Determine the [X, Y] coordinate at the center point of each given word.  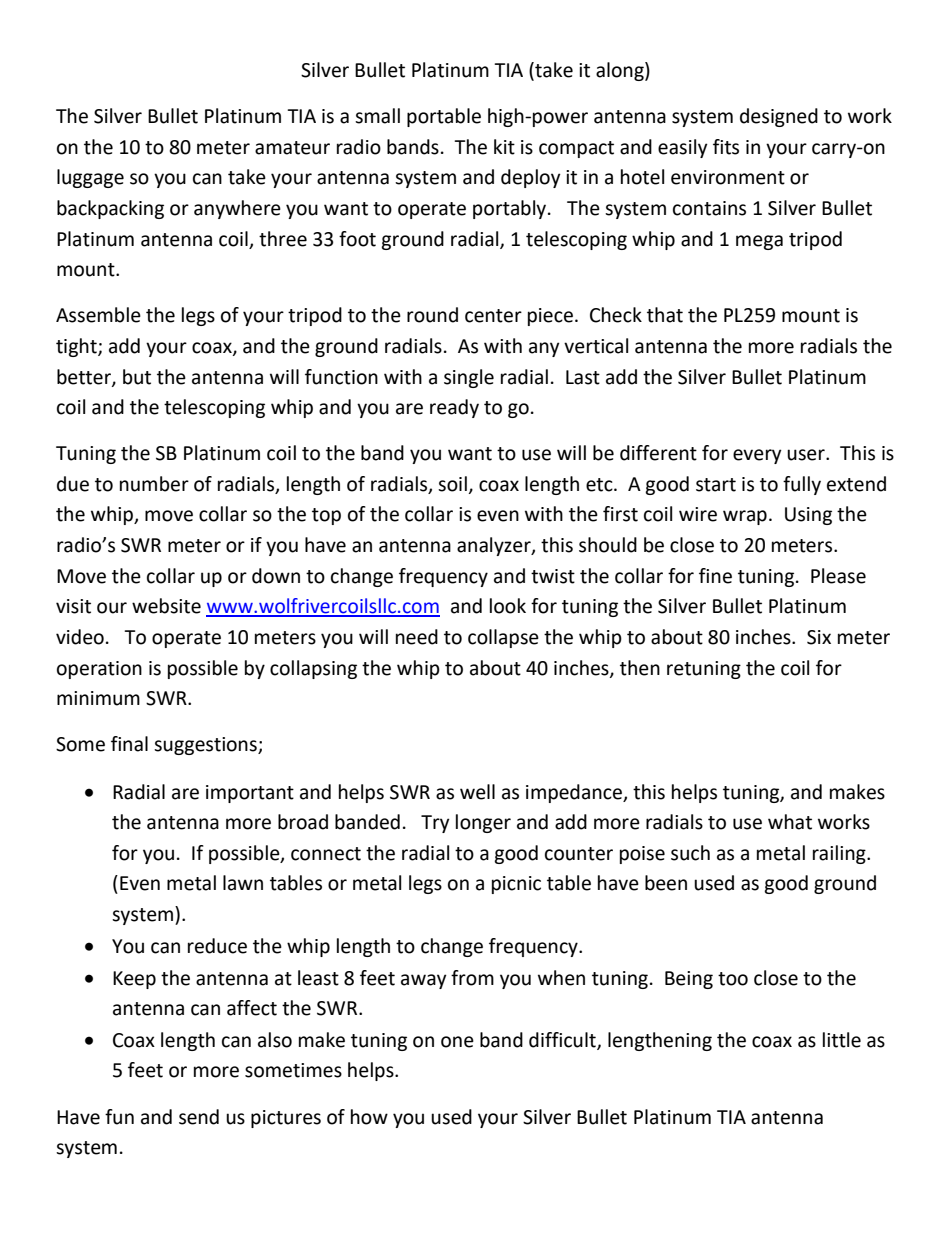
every [757, 456]
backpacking [110, 209]
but [137, 377]
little [842, 1040]
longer [483, 823]
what [790, 822]
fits [726, 147]
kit [504, 147]
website [166, 606]
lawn [243, 883]
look [508, 606]
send [199, 1117]
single [469, 378]
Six [819, 637]
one [457, 1042]
